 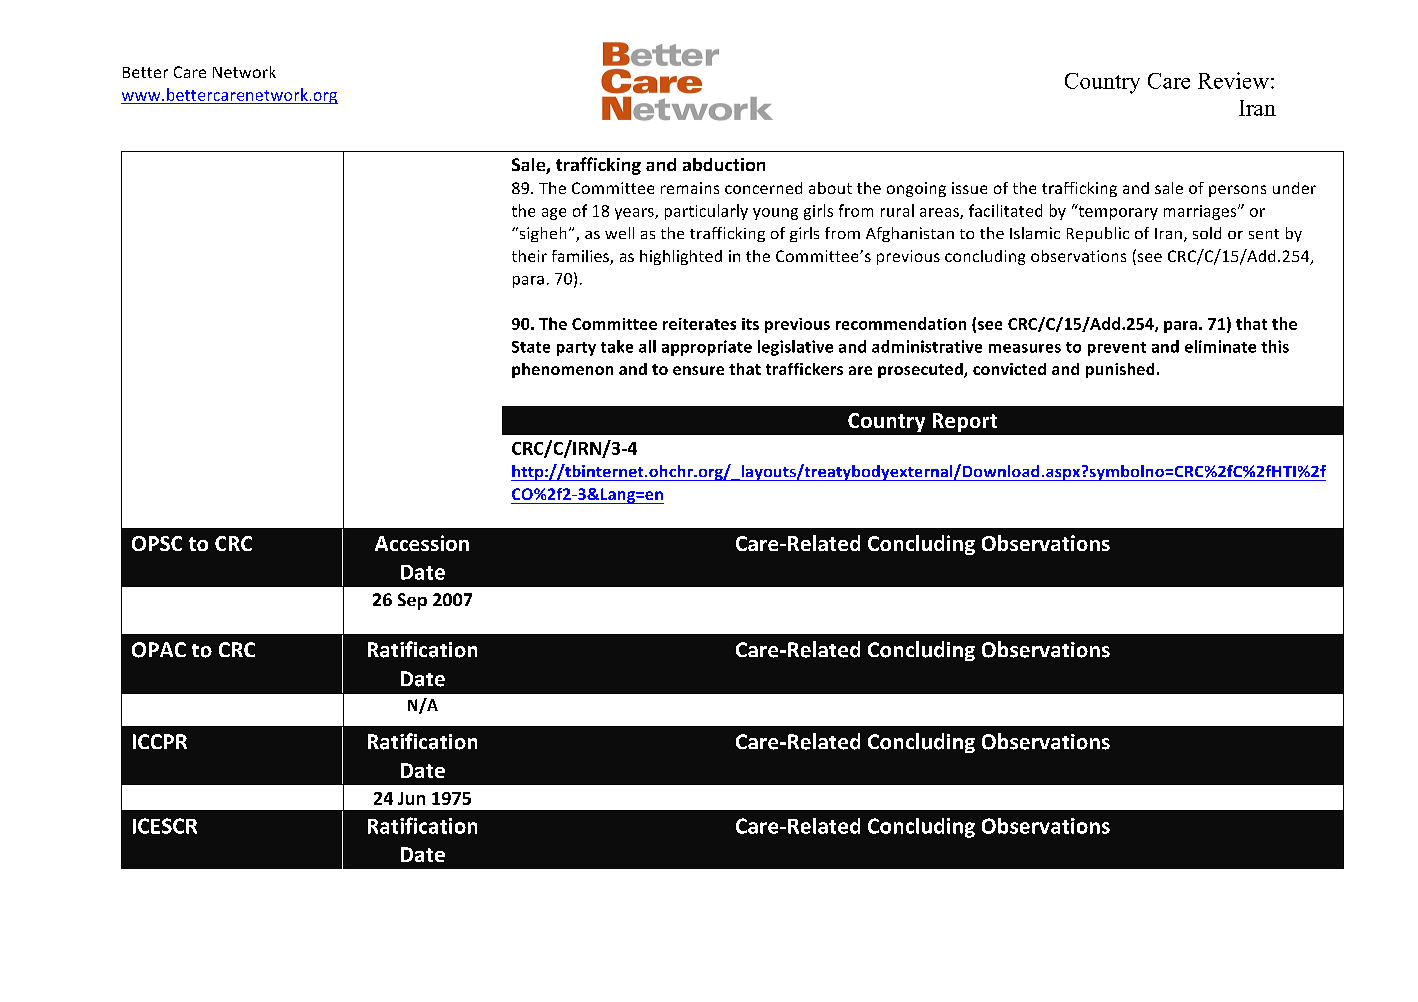 I want to click on Accession, so click(x=422, y=543).
